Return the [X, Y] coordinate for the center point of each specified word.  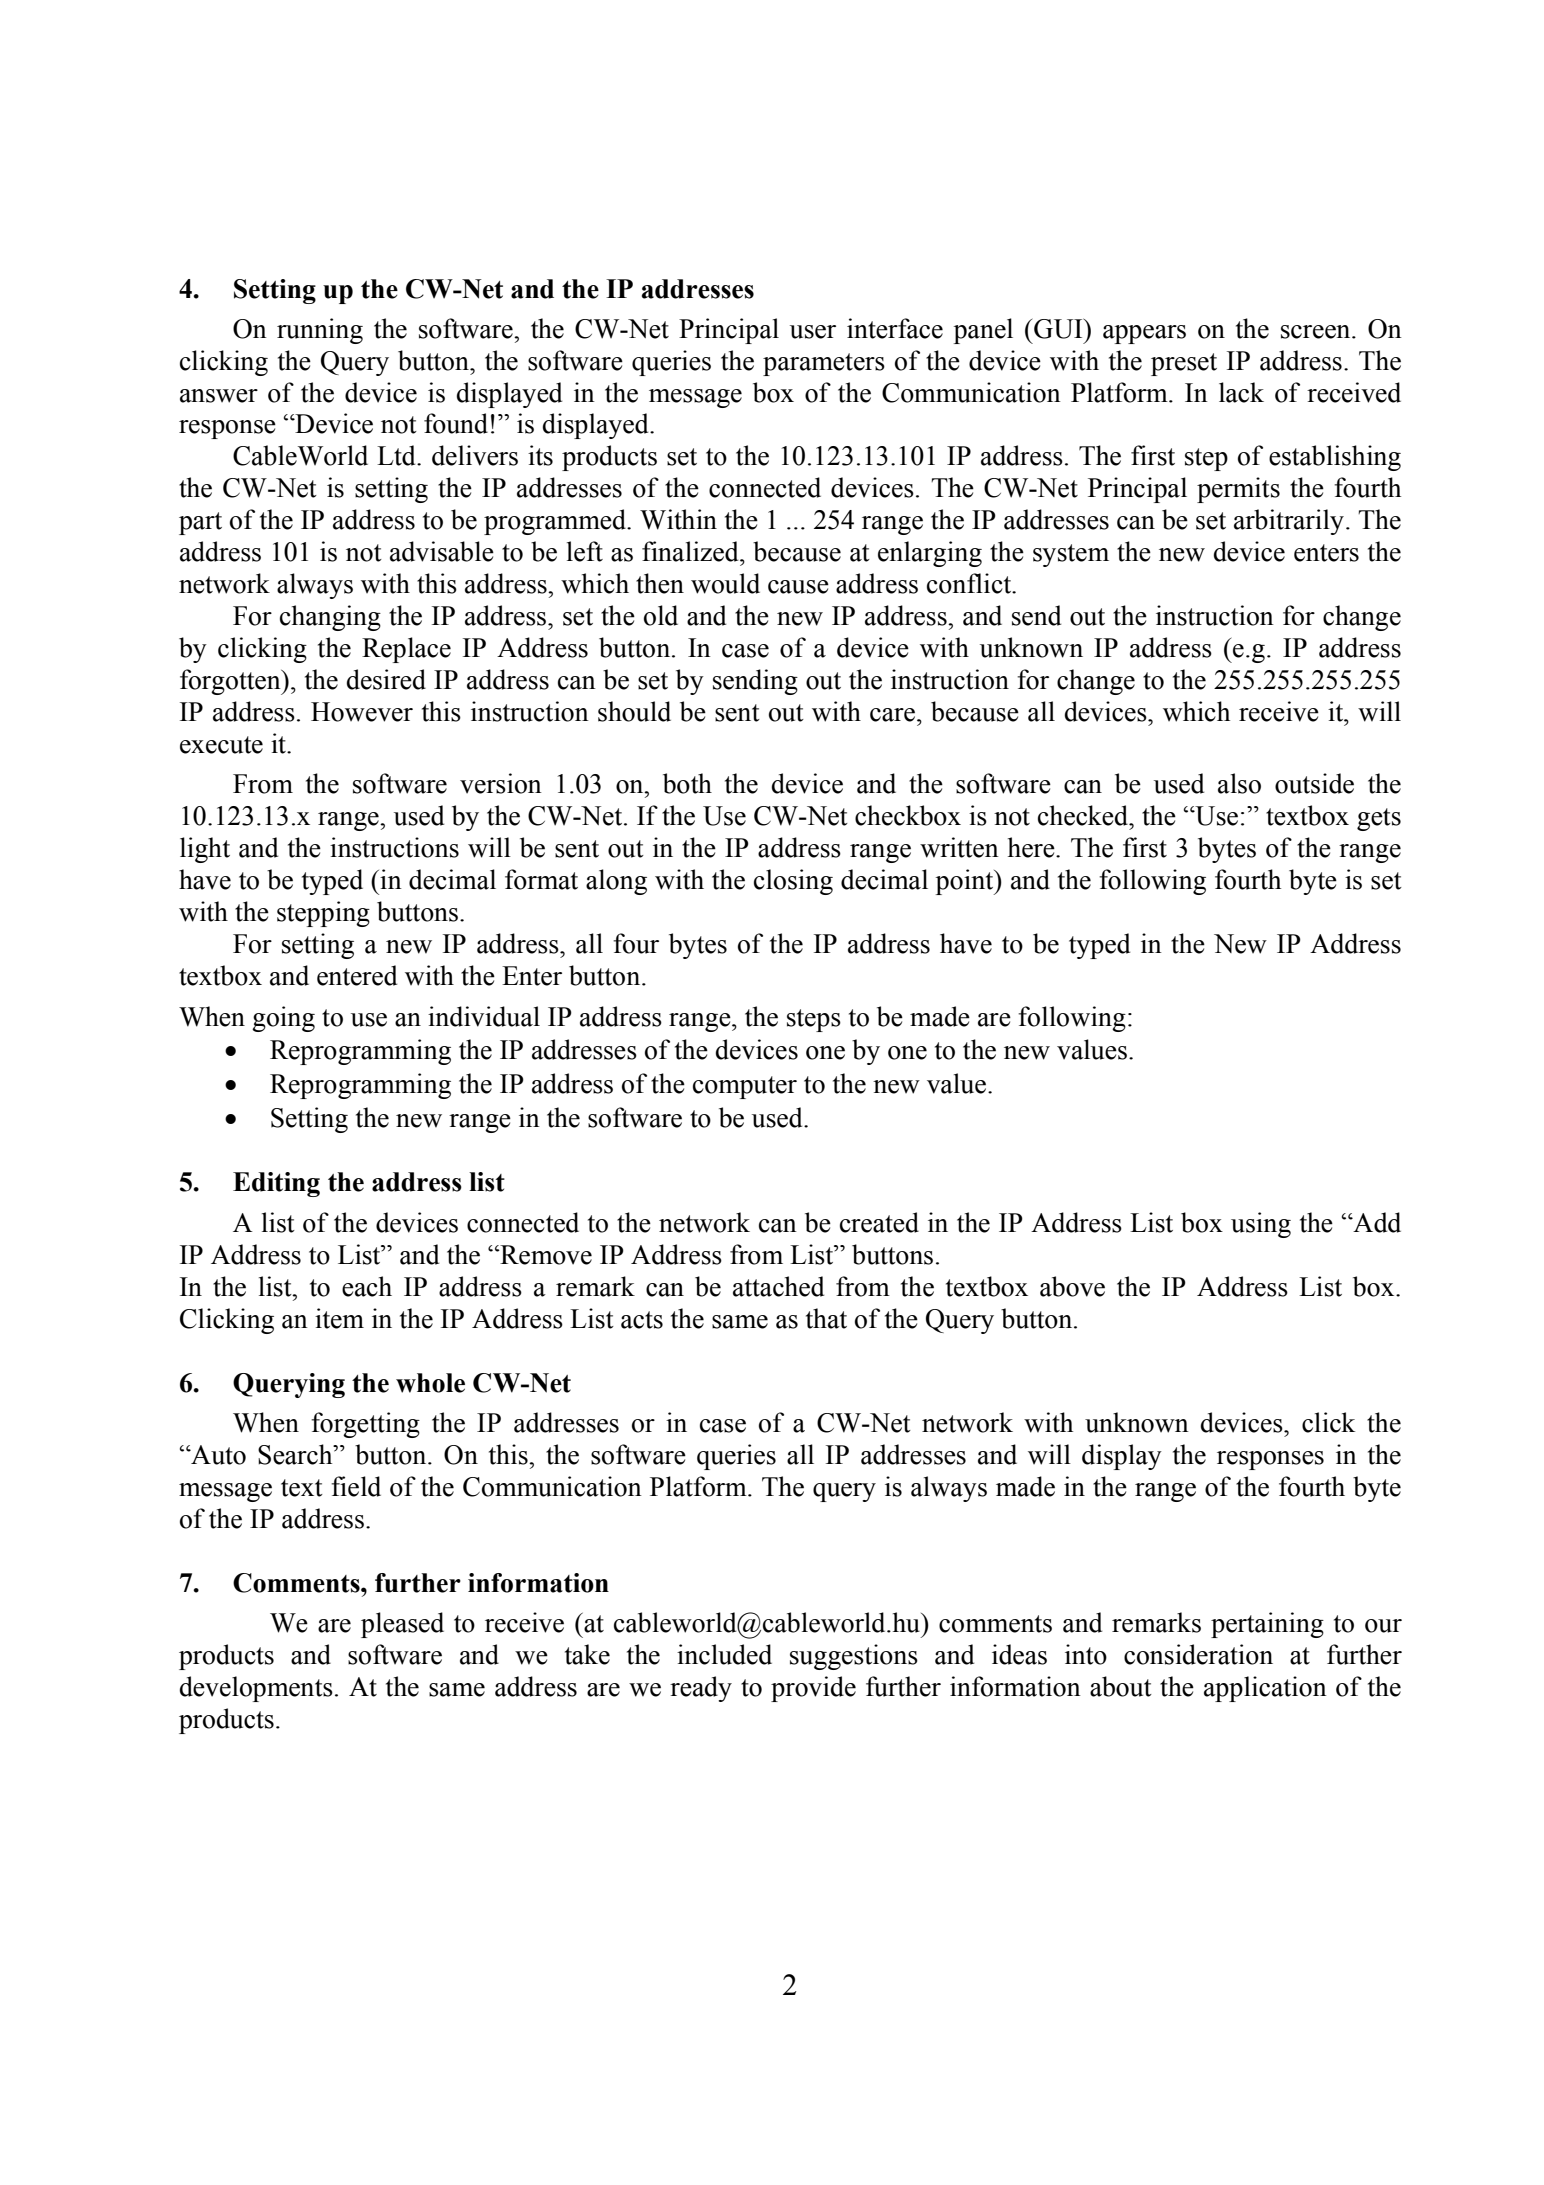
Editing [276, 1184]
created [879, 1222]
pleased [402, 1625]
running [320, 331]
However [362, 712]
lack [1241, 392]
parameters [824, 364]
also [1239, 783]
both [687, 783]
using [1261, 1225]
